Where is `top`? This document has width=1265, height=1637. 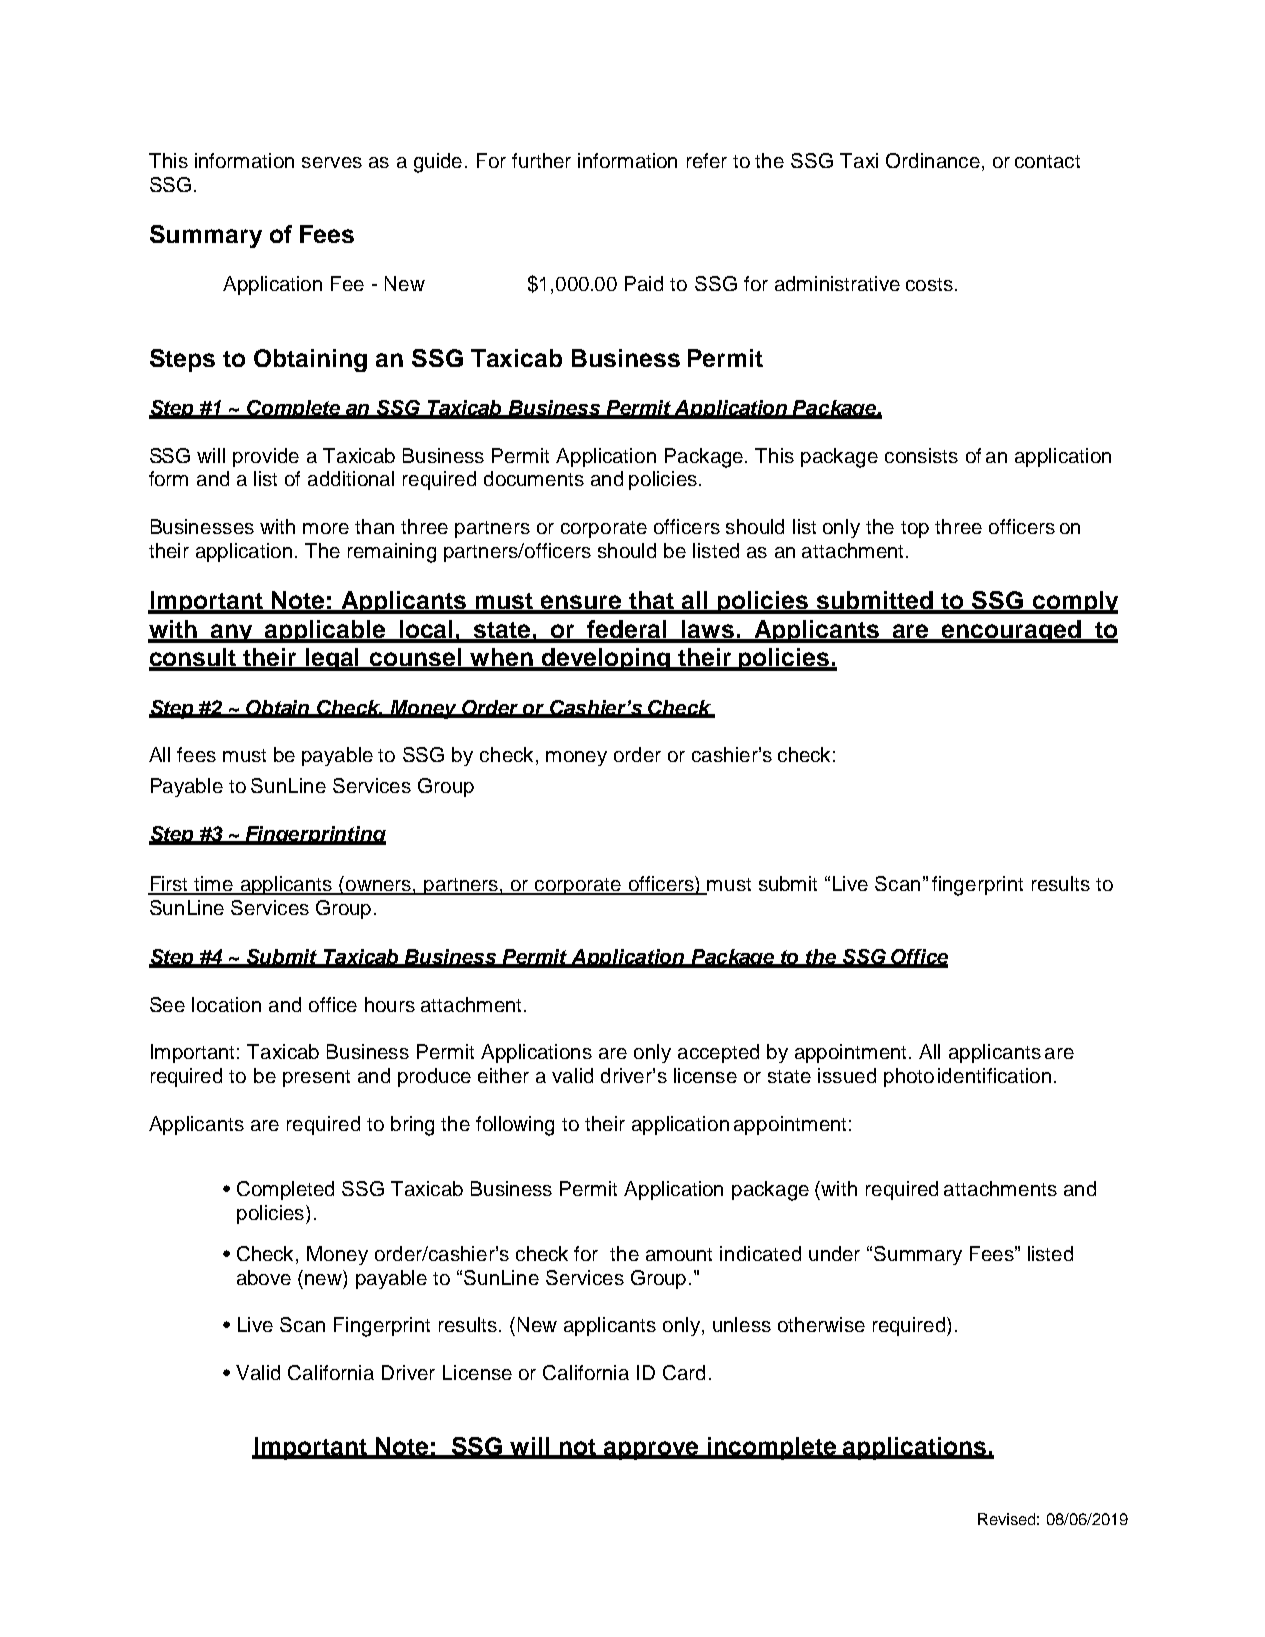 top is located at coordinates (915, 529).
